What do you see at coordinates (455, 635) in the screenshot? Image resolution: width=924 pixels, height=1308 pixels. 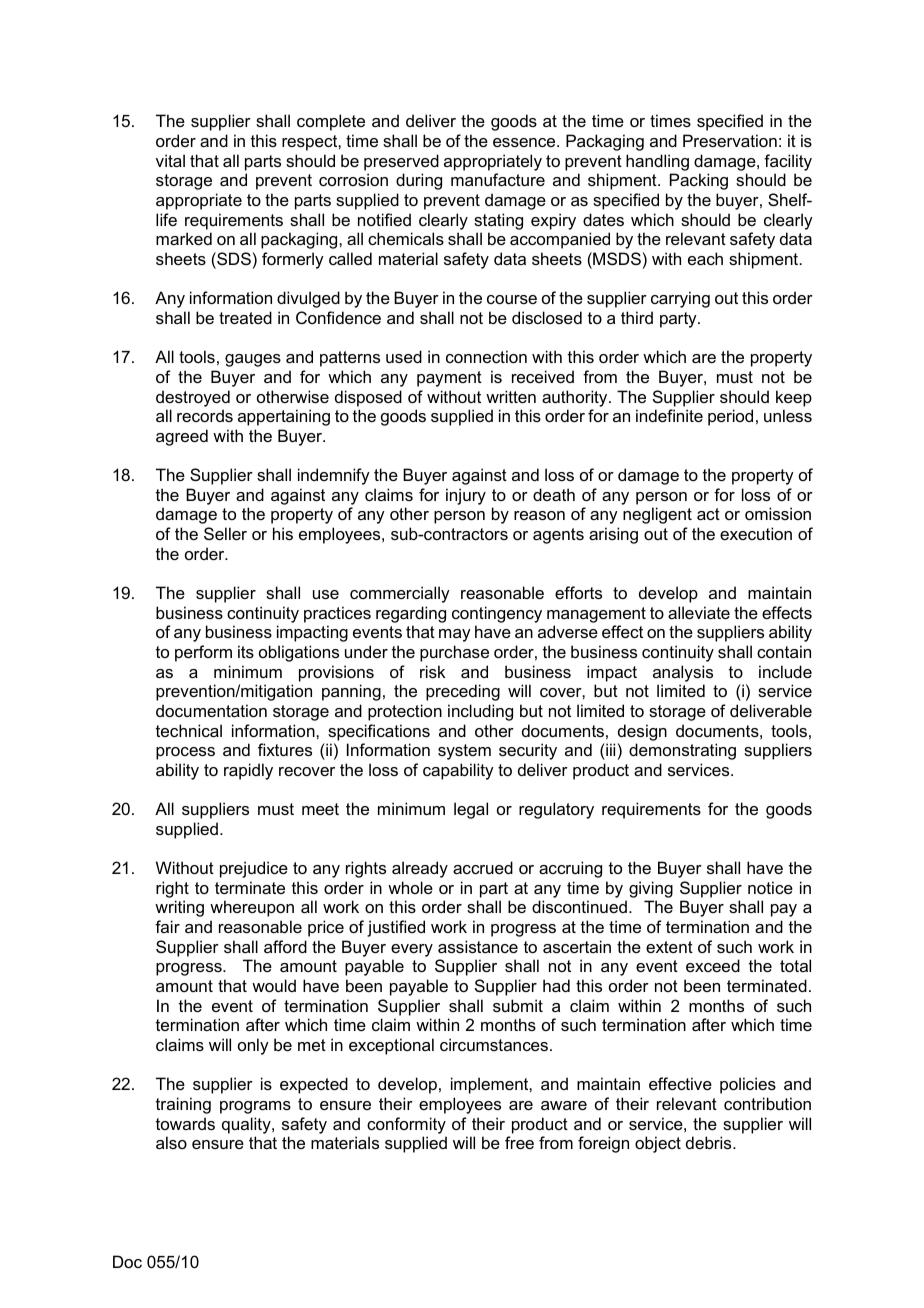 I see `may` at bounding box center [455, 635].
